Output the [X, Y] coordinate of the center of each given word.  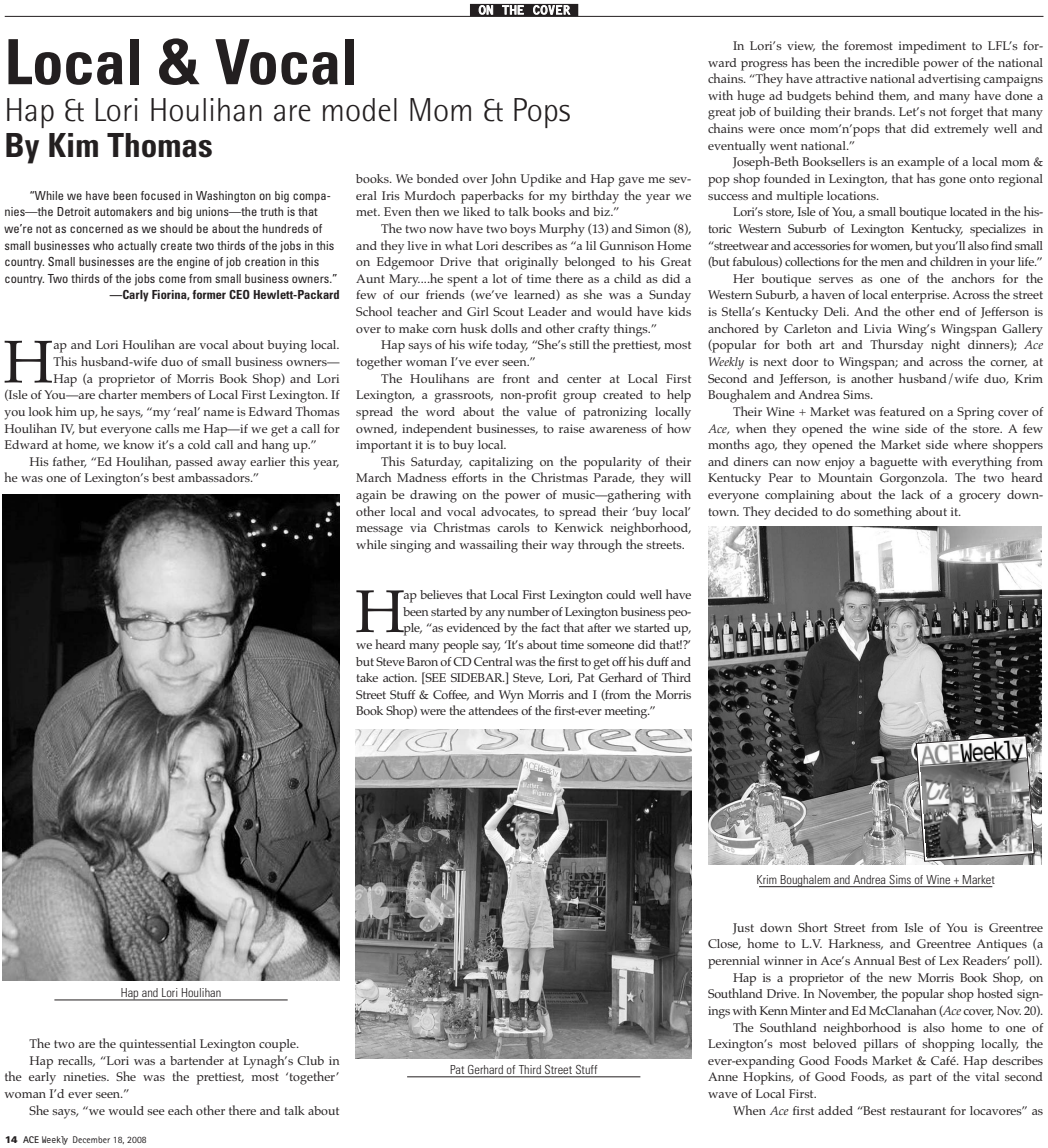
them [894, 96]
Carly [135, 296]
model [360, 110]
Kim [73, 145]
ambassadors [215, 477]
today [512, 346]
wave [723, 1095]
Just [743, 929]
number [528, 611]
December [91, 1139]
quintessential [157, 1045]
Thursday [896, 346]
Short [813, 927]
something [883, 513]
